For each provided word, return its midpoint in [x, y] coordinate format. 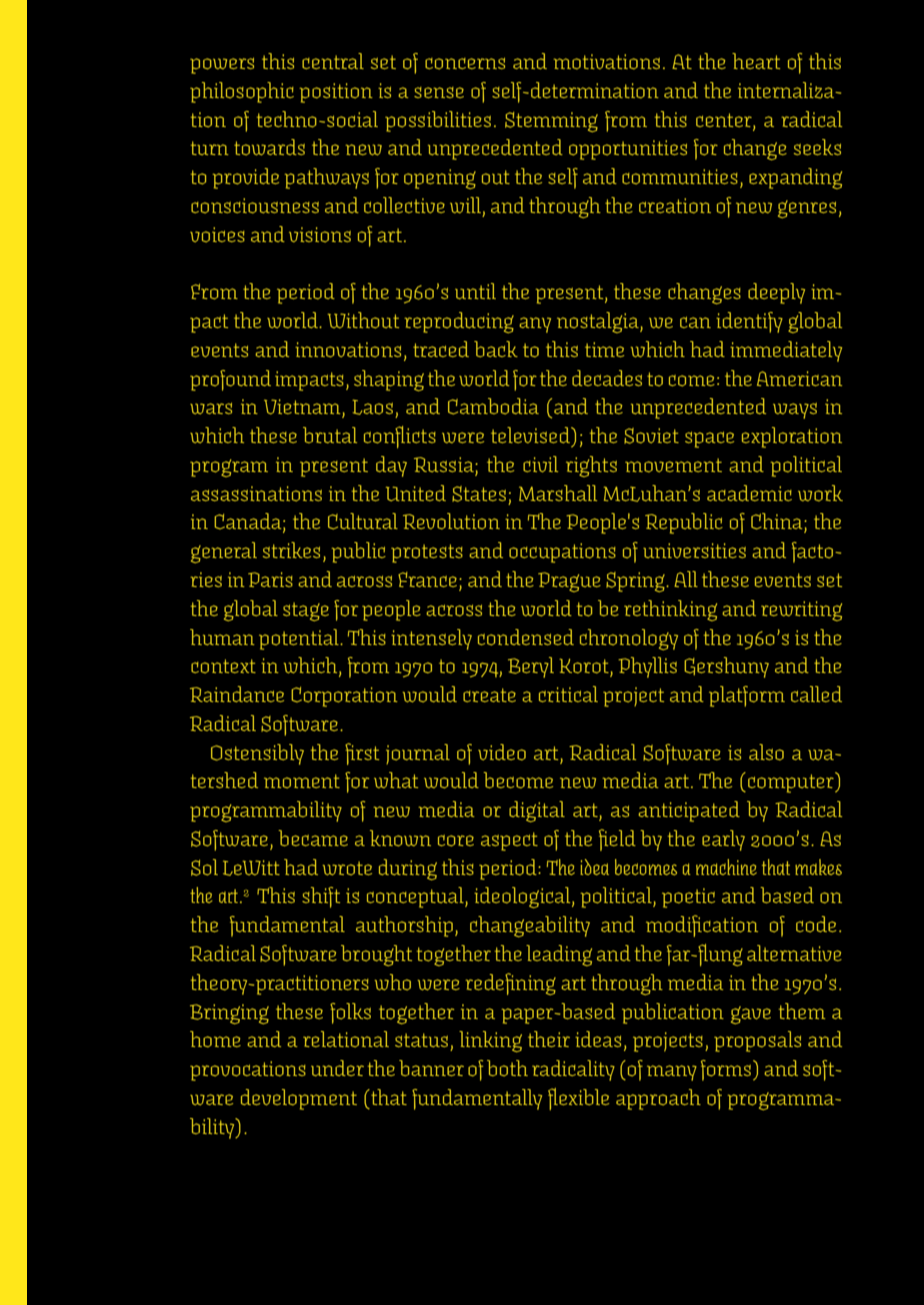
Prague [569, 582]
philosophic [242, 92]
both [507, 1068]
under [337, 1068]
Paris [270, 579]
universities [694, 550]
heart [756, 61]
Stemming [551, 122]
